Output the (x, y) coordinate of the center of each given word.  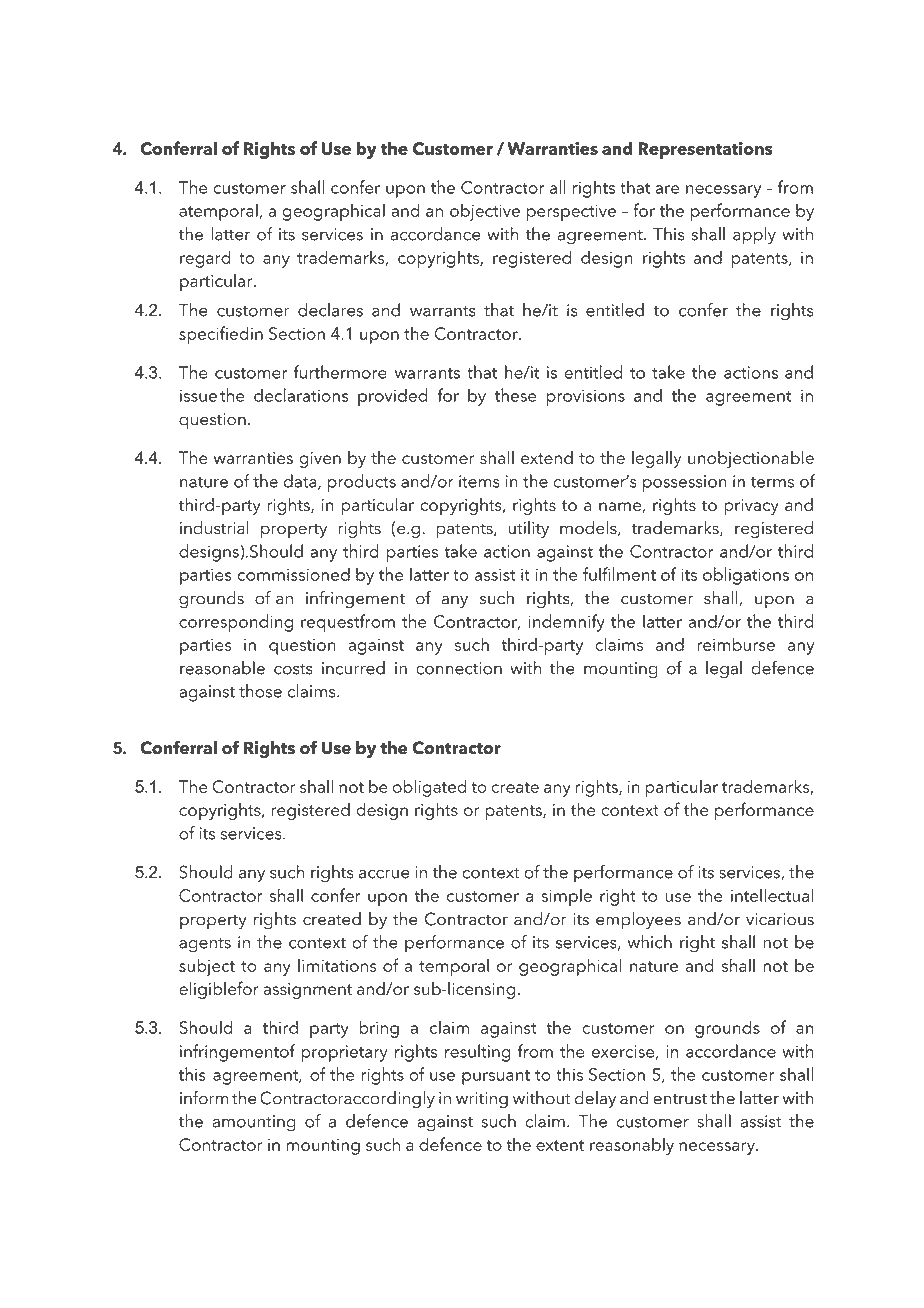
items (479, 481)
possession (684, 483)
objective (485, 212)
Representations (705, 150)
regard (205, 259)
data (301, 482)
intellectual (772, 895)
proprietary (344, 1053)
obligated (430, 788)
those (260, 691)
